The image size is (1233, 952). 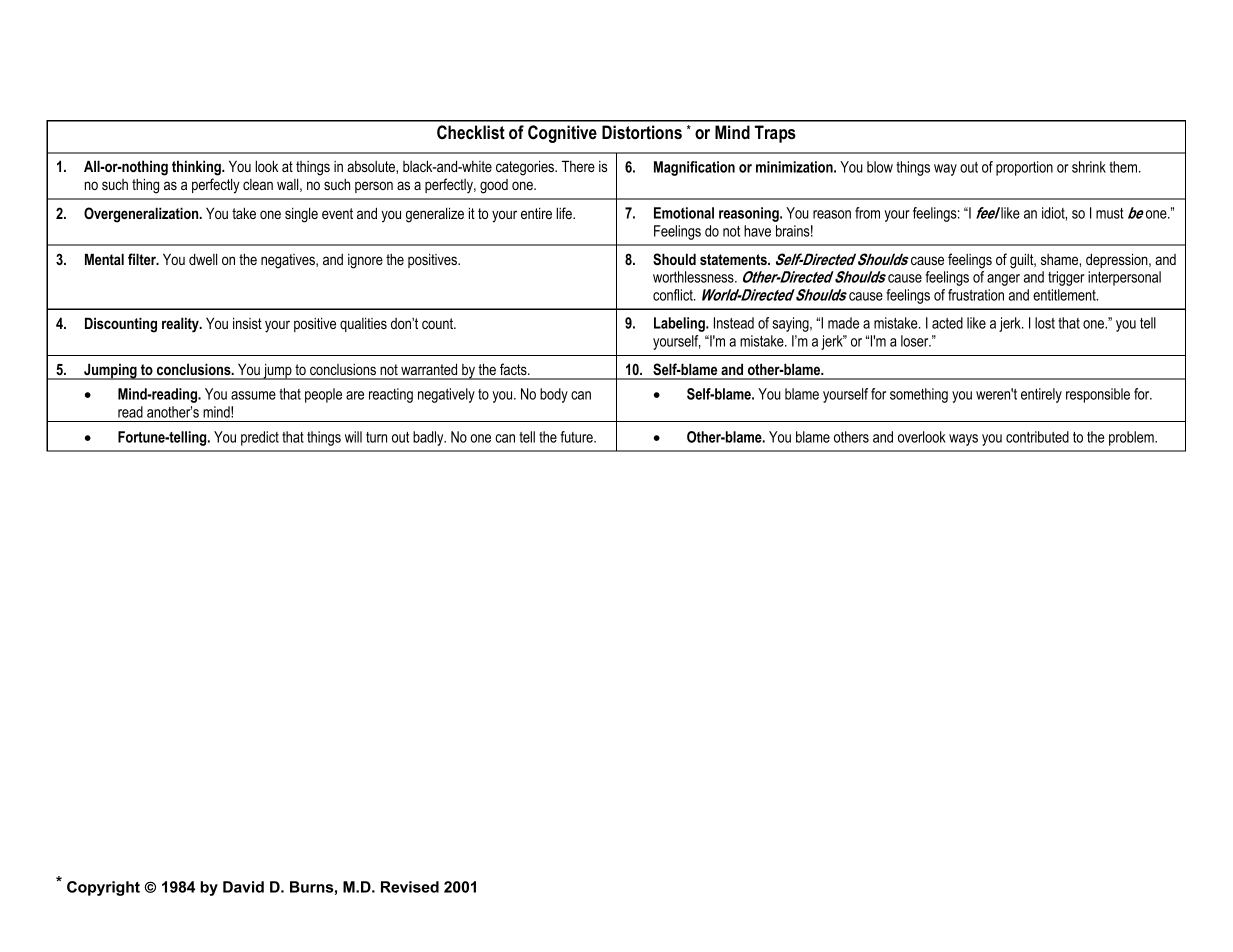 What do you see at coordinates (680, 324) in the screenshot?
I see `Labeling` at bounding box center [680, 324].
